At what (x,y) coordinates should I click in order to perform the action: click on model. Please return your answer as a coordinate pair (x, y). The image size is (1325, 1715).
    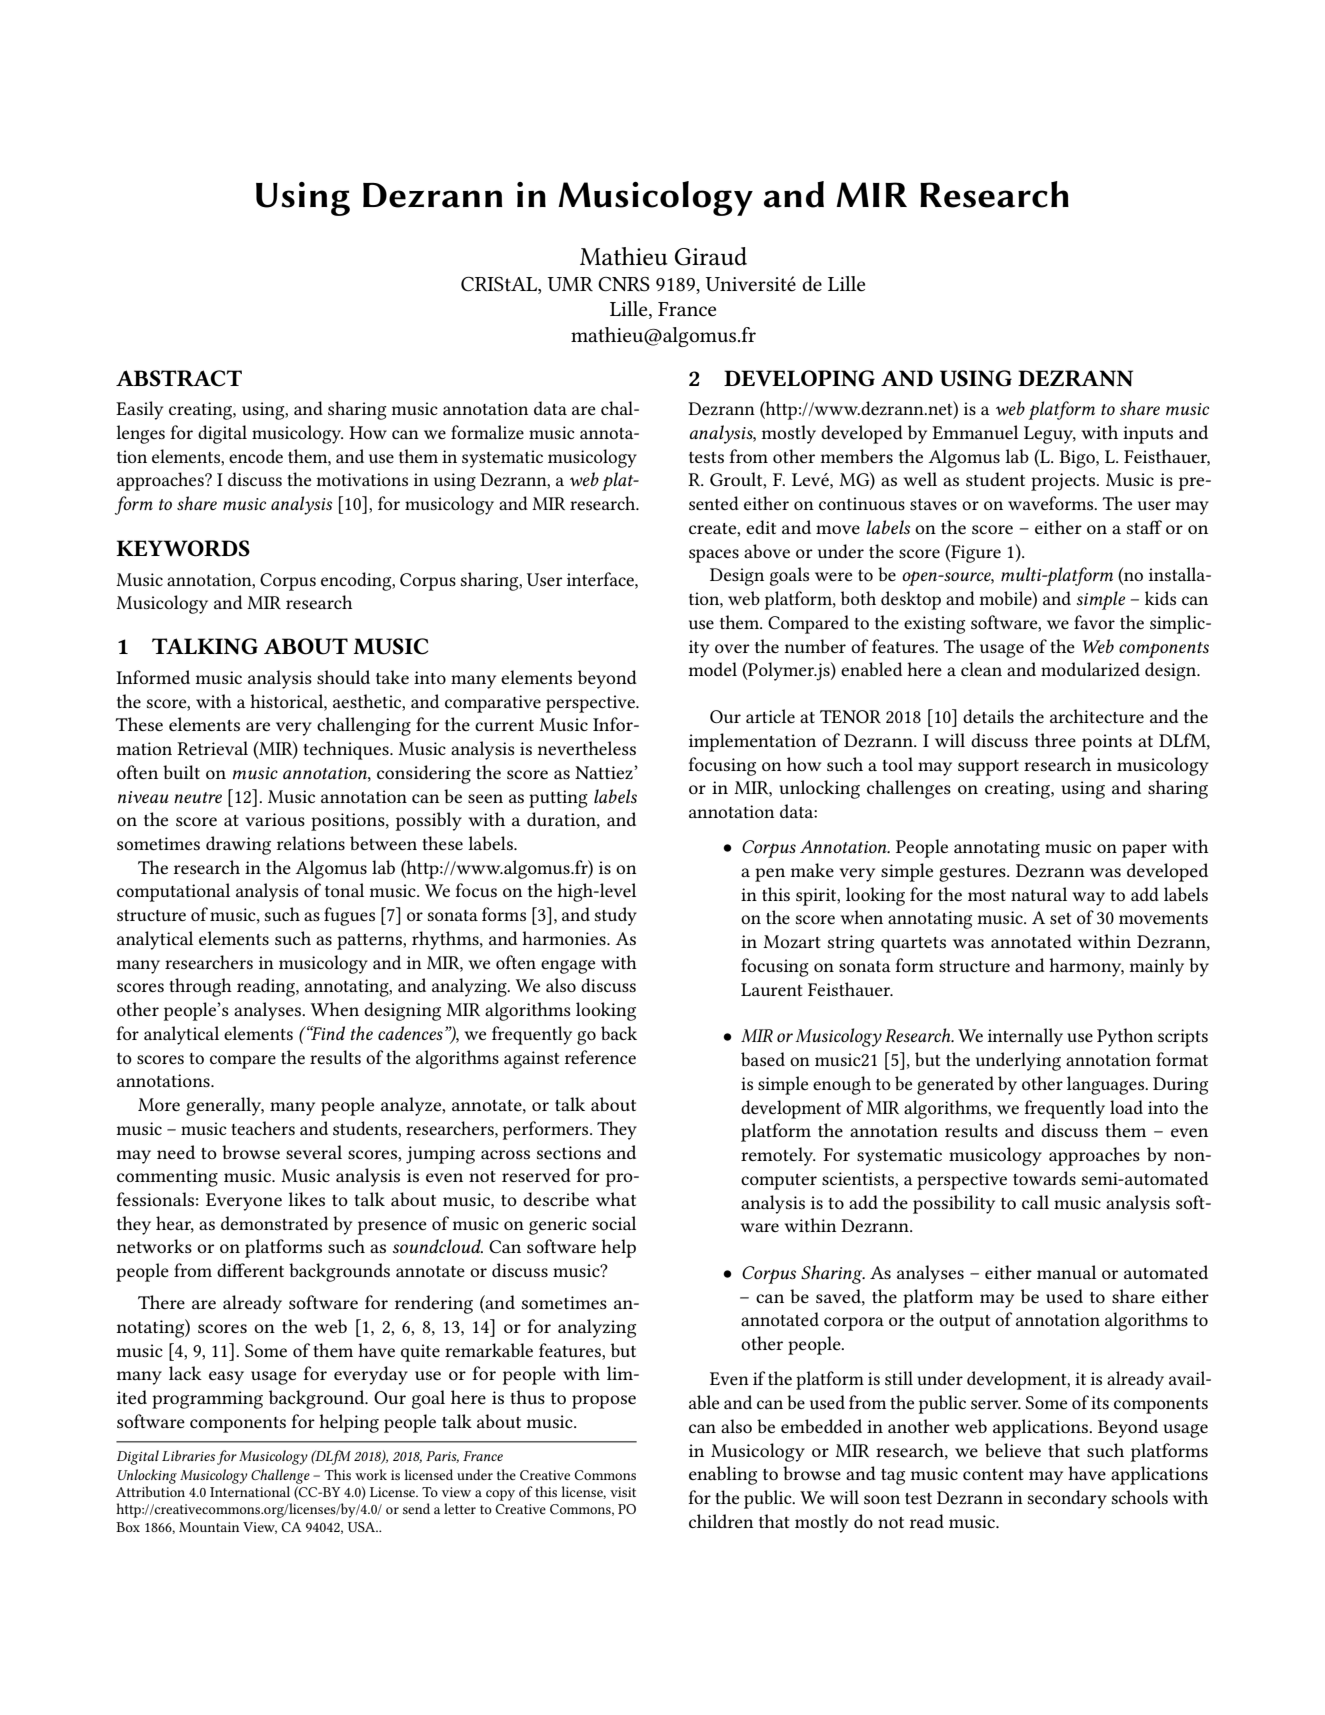
    Looking at the image, I should click on (713, 669).
